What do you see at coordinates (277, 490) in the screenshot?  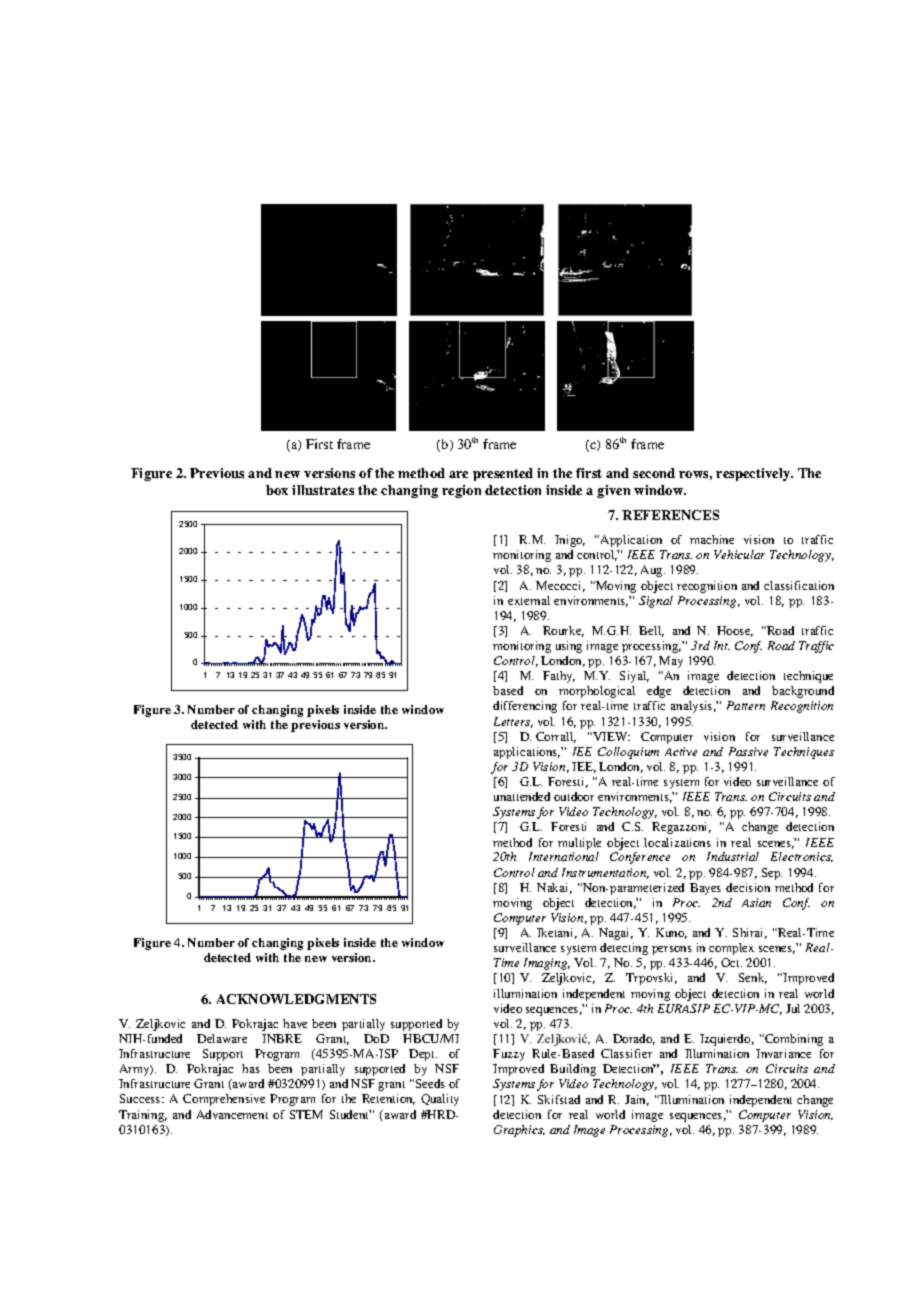 I see `box` at bounding box center [277, 490].
